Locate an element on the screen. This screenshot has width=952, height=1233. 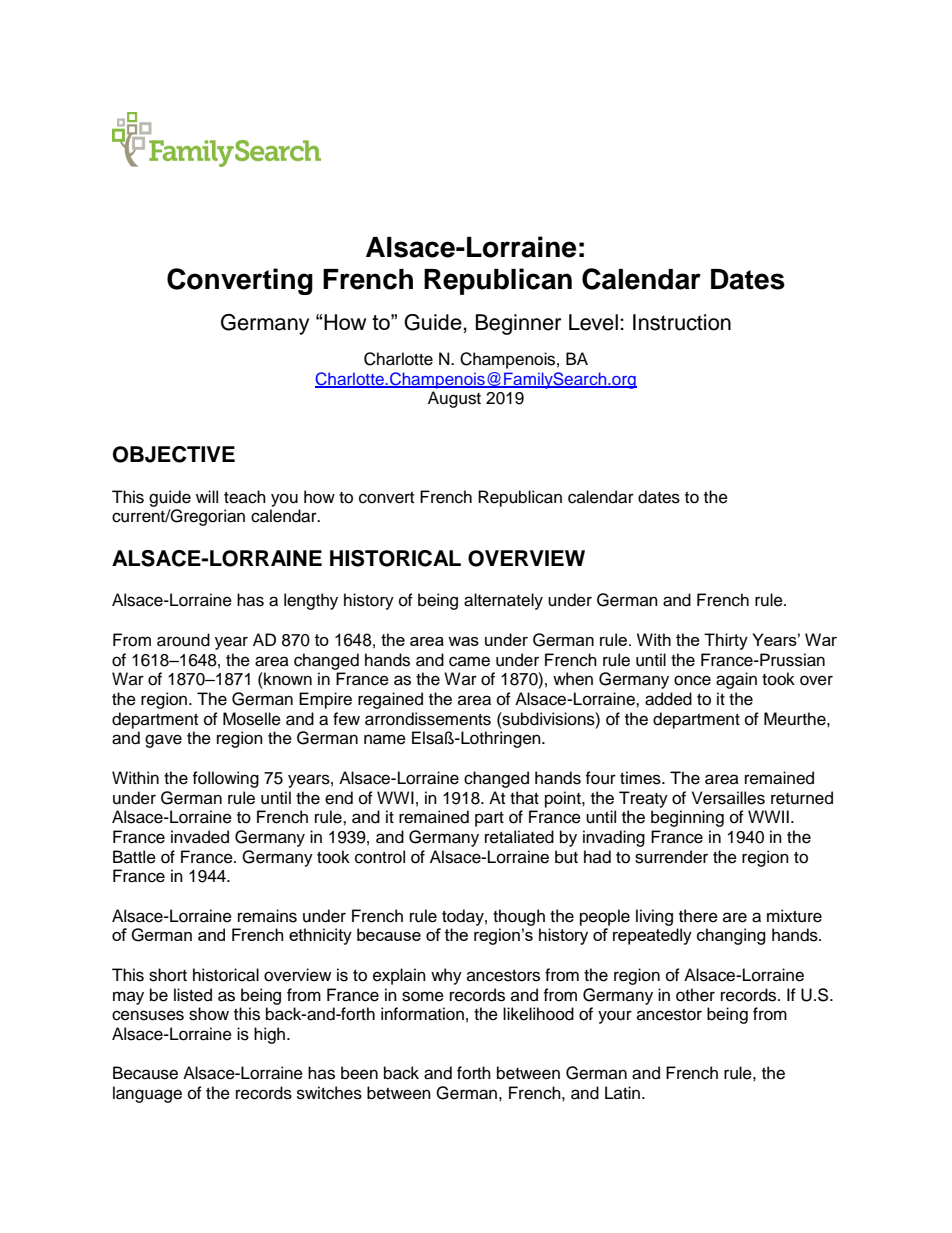
Beginner is located at coordinates (518, 324).
